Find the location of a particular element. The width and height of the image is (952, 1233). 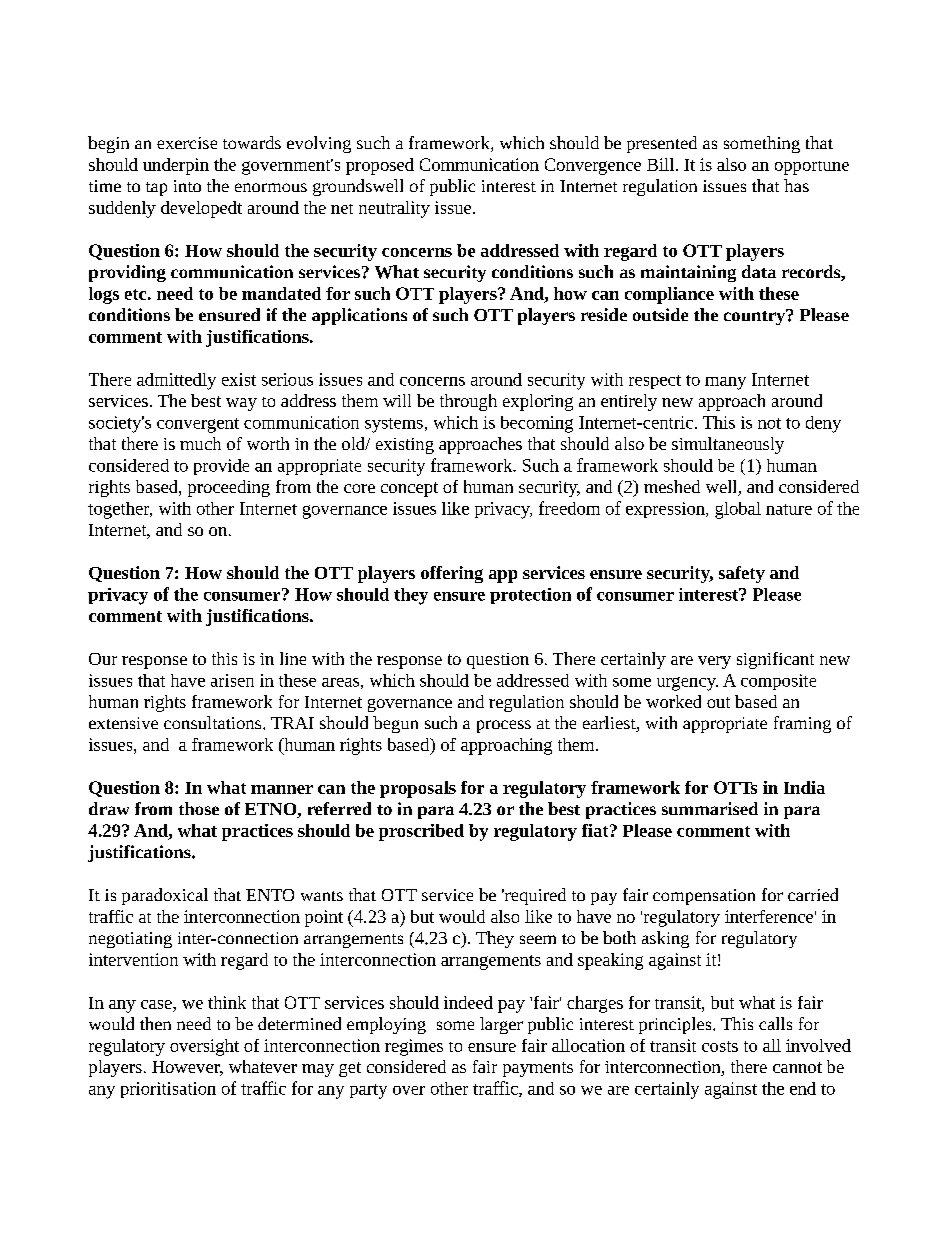

prioritisation is located at coordinates (168, 1090).
